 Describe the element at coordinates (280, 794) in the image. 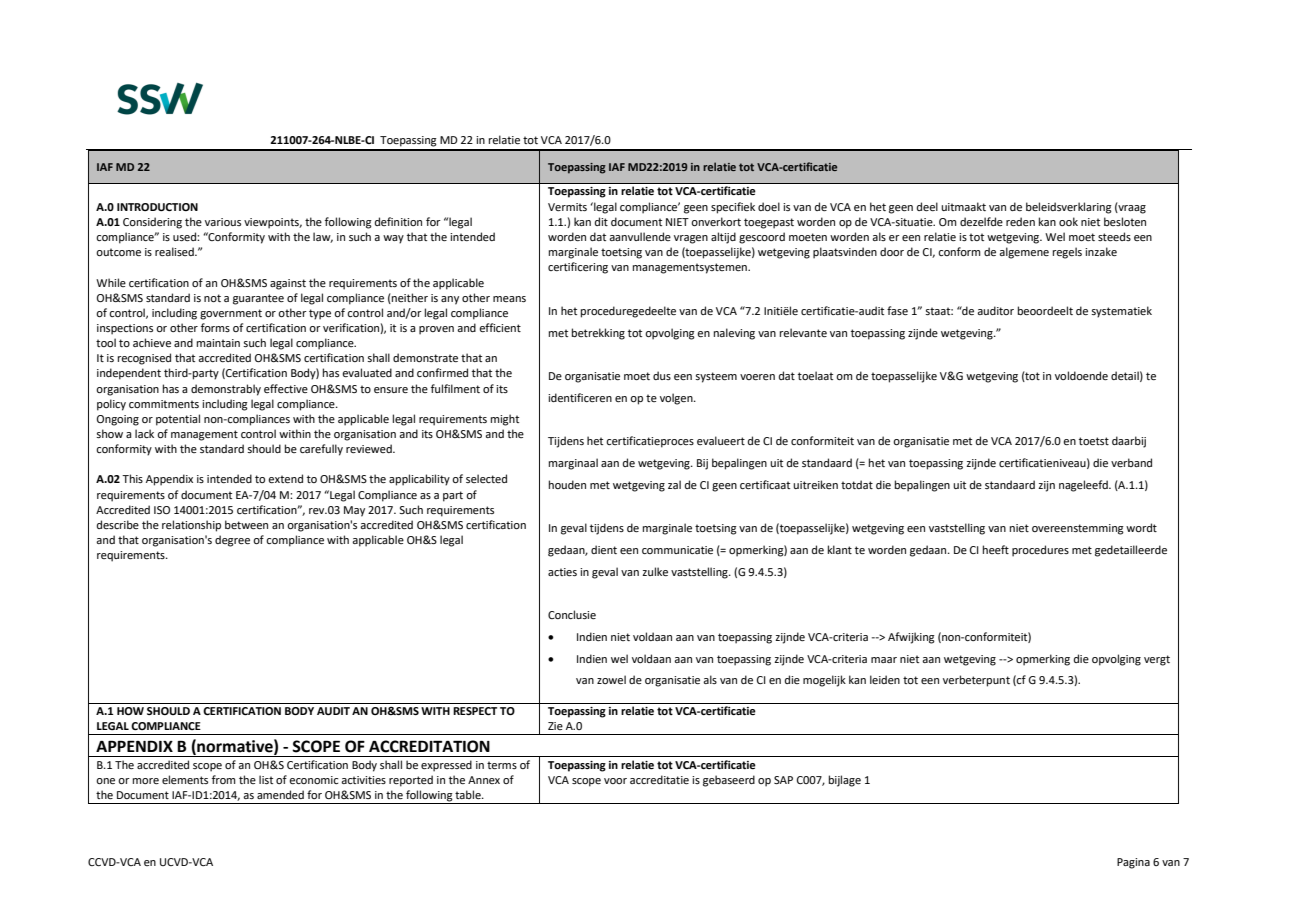

I see `amended` at that location.
